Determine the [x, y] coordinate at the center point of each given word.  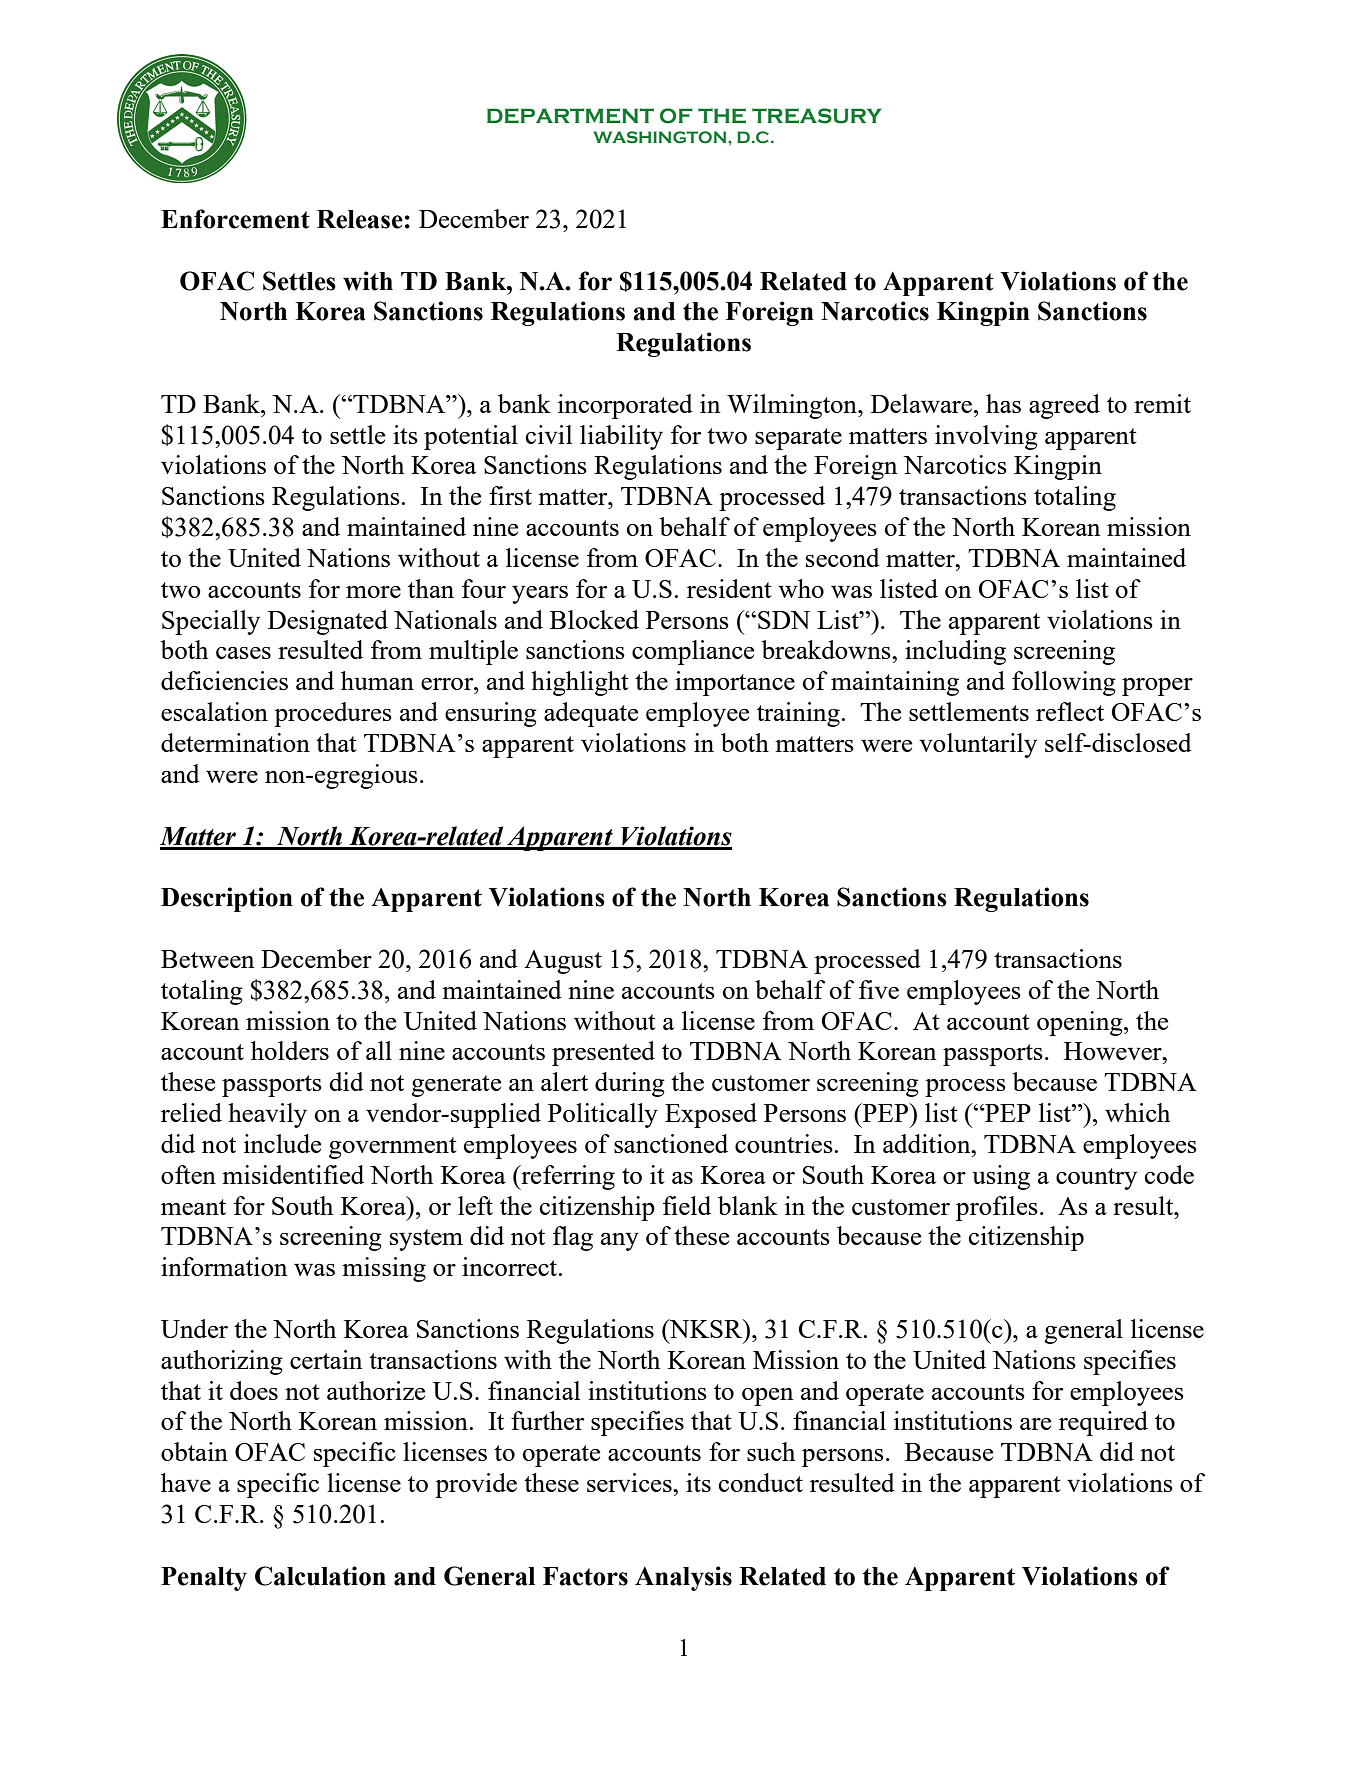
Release [360, 219]
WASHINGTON [661, 137]
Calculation [320, 1576]
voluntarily [978, 745]
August [563, 962]
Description [227, 899]
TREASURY [817, 116]
